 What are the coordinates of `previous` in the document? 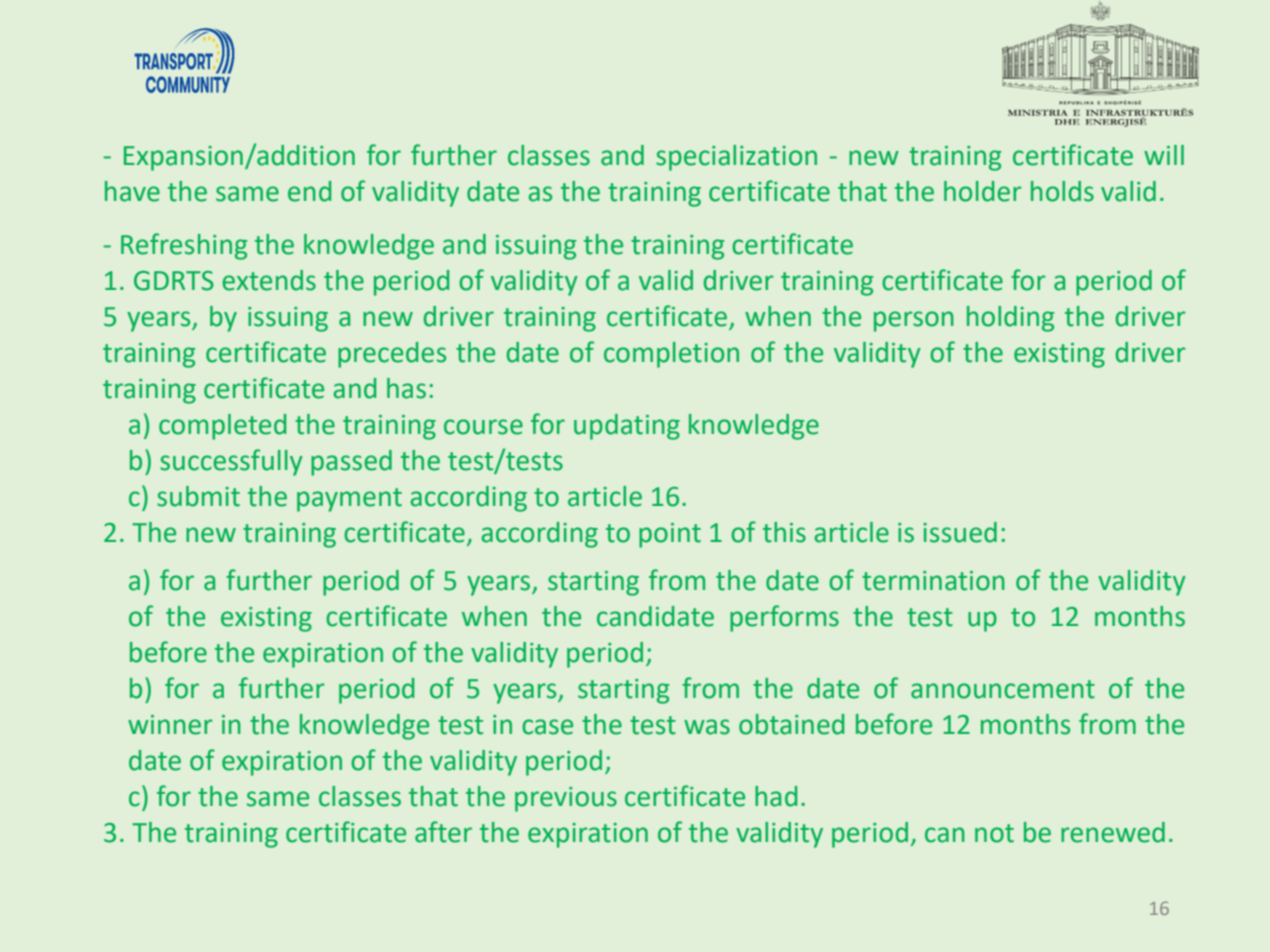 It's located at (566, 799).
